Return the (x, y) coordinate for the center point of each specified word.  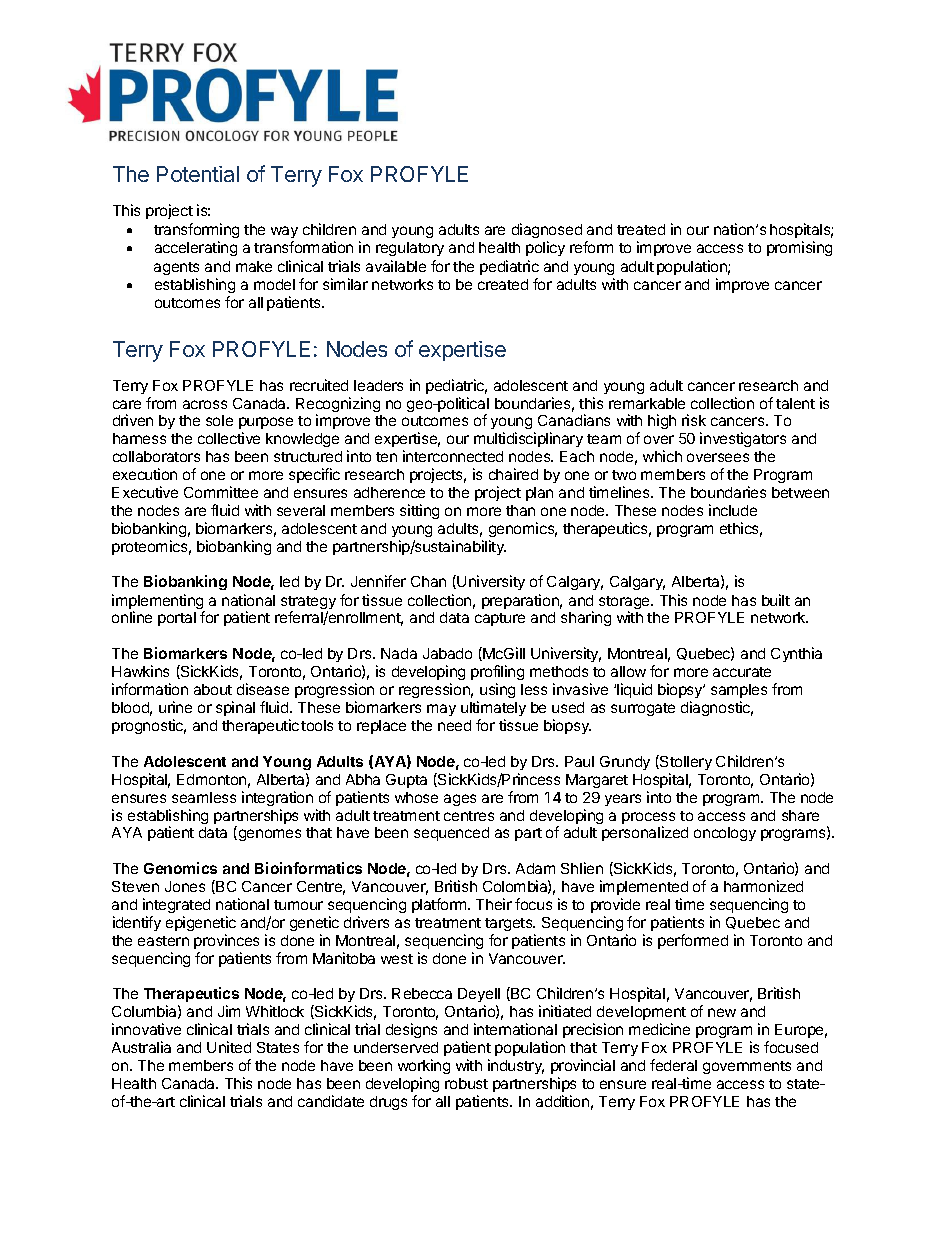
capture (500, 619)
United (229, 1047)
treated (641, 229)
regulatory (410, 249)
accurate (742, 672)
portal (177, 619)
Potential (198, 174)
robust (466, 1083)
